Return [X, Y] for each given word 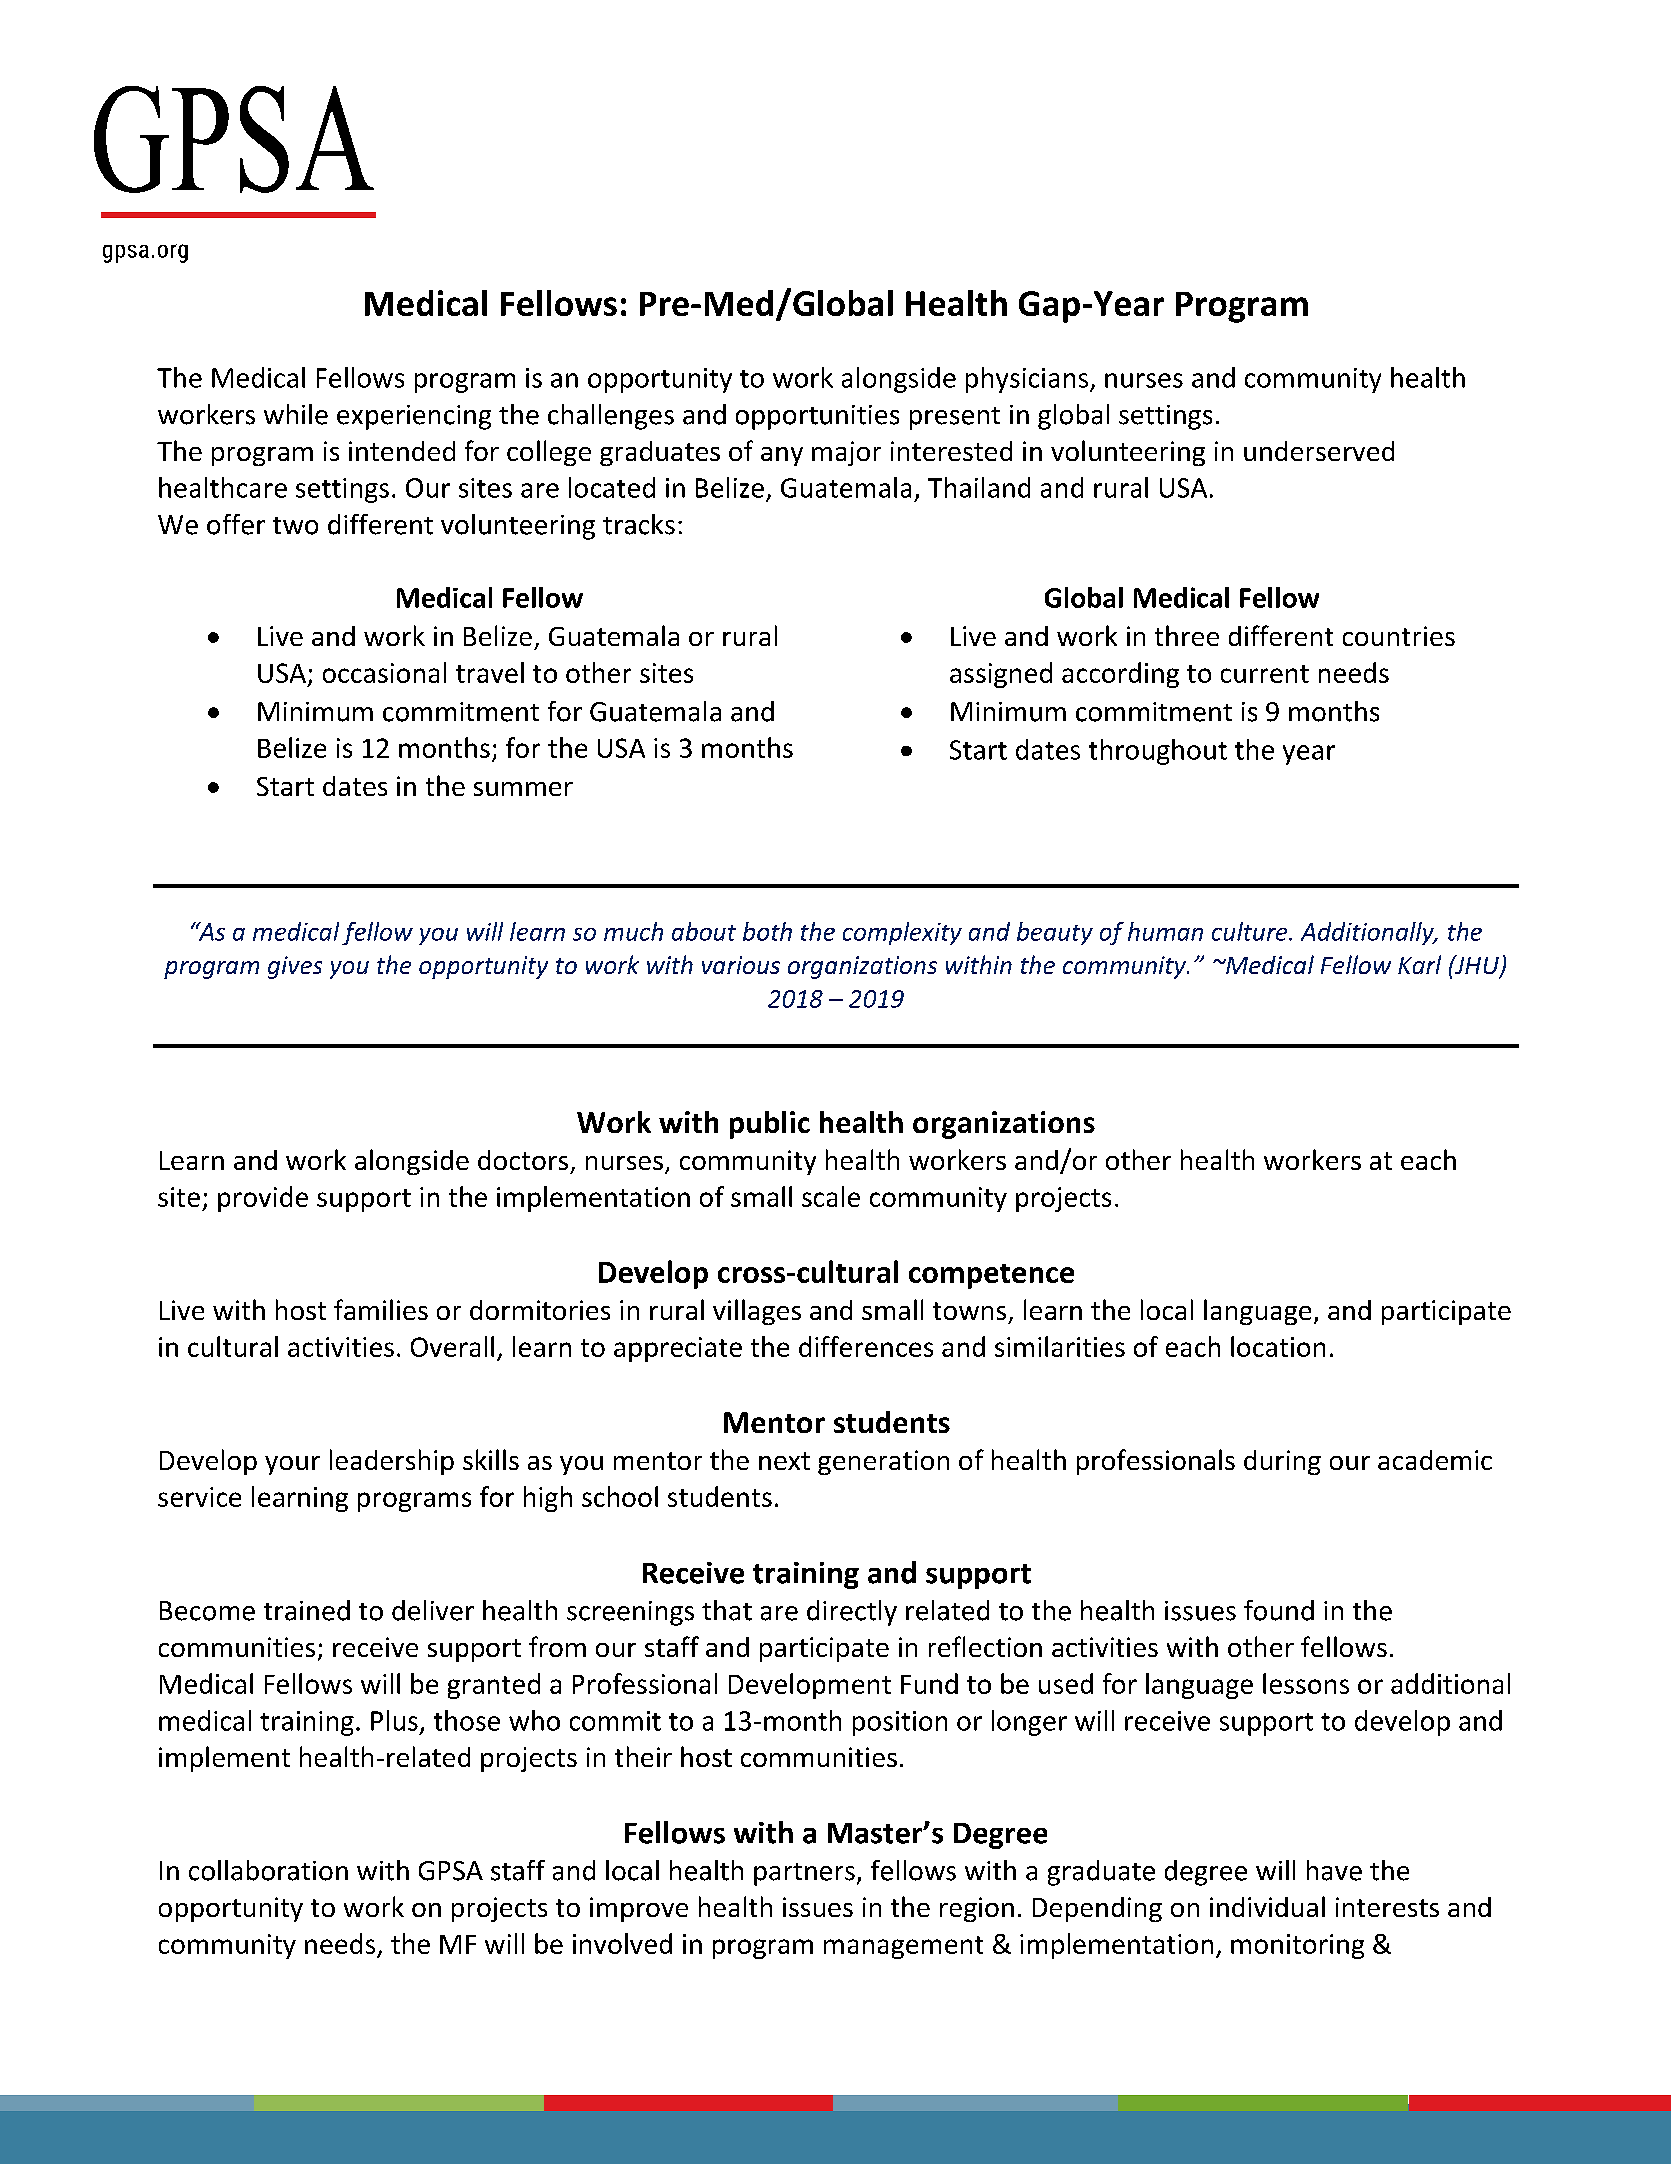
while [296, 414]
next [784, 1461]
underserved [1319, 451]
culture [1251, 931]
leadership [392, 1462]
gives [295, 967]
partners [804, 1874]
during [1282, 1462]
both [767, 931]
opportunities [817, 417]
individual [1267, 1906]
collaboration [268, 1870]
